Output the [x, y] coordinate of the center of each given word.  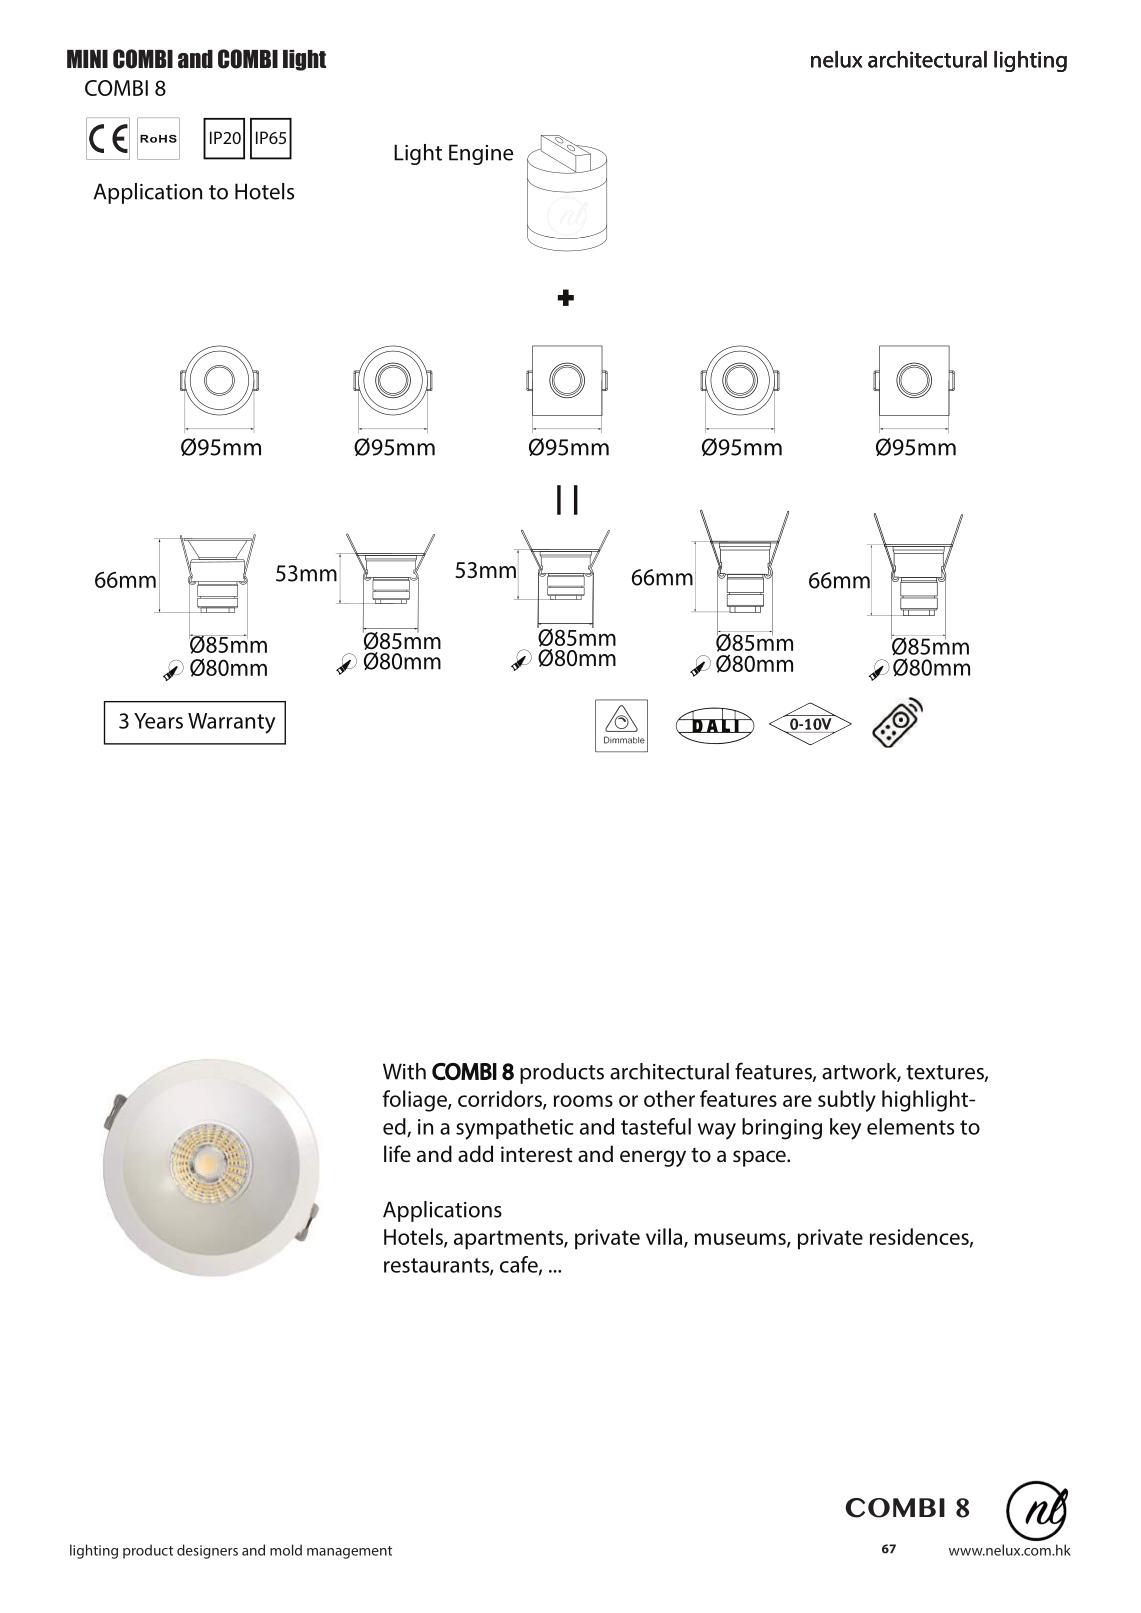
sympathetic [515, 1129]
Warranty [231, 723]
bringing [782, 1129]
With [404, 1071]
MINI [87, 59]
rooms [583, 1101]
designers [207, 1551]
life [397, 1153]
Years [158, 721]
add [475, 1154]
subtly [847, 1101]
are [797, 1101]
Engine [481, 154]
